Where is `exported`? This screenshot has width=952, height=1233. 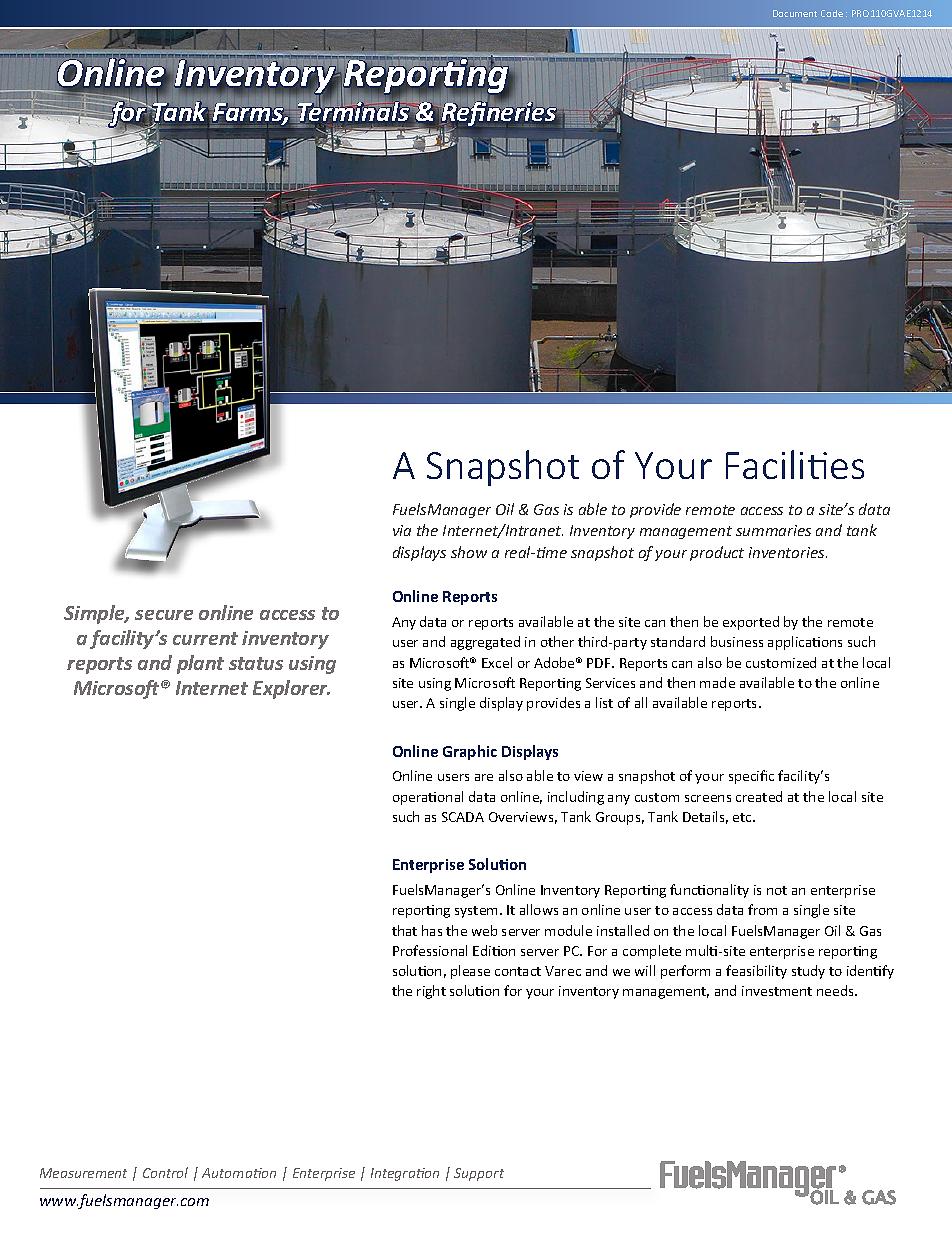 exported is located at coordinates (751, 623).
